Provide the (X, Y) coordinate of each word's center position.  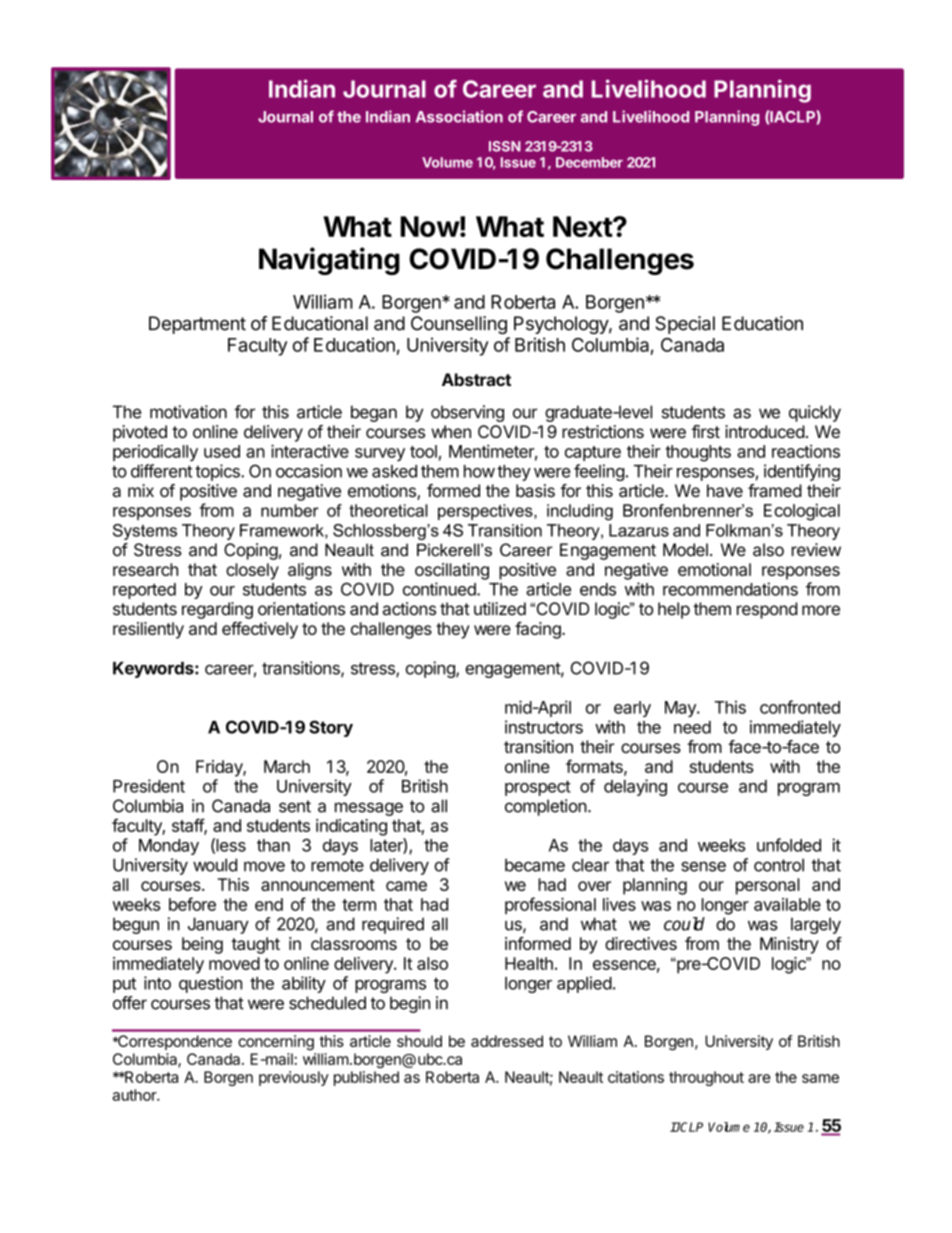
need (692, 727)
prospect (538, 788)
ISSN (505, 146)
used (222, 451)
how (479, 471)
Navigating (329, 261)
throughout (706, 1078)
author (135, 1095)
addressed (507, 1041)
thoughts (698, 453)
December (589, 162)
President (149, 786)
